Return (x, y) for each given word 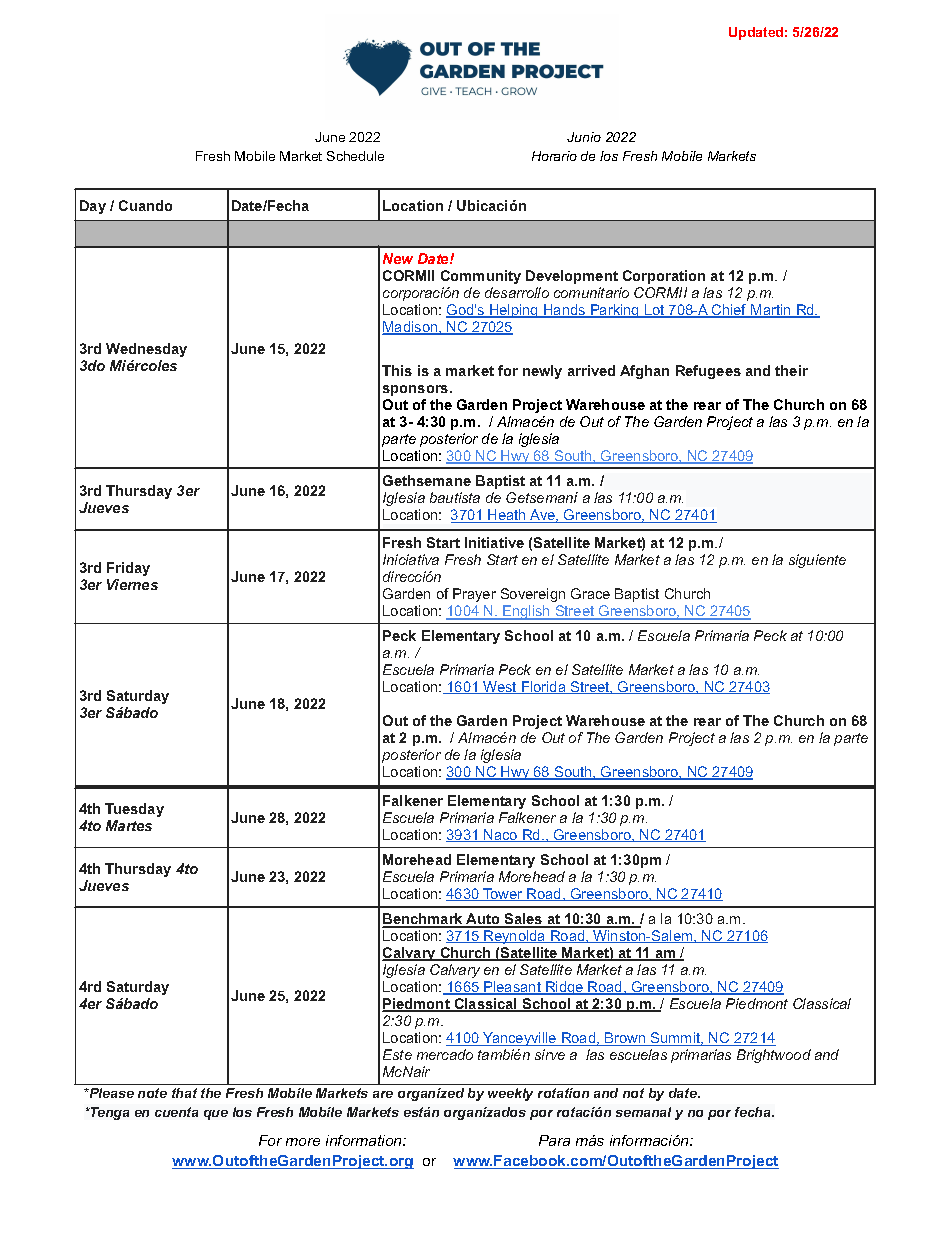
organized (431, 1094)
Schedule (355, 156)
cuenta (176, 1112)
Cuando (145, 205)
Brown (625, 1039)
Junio (584, 137)
